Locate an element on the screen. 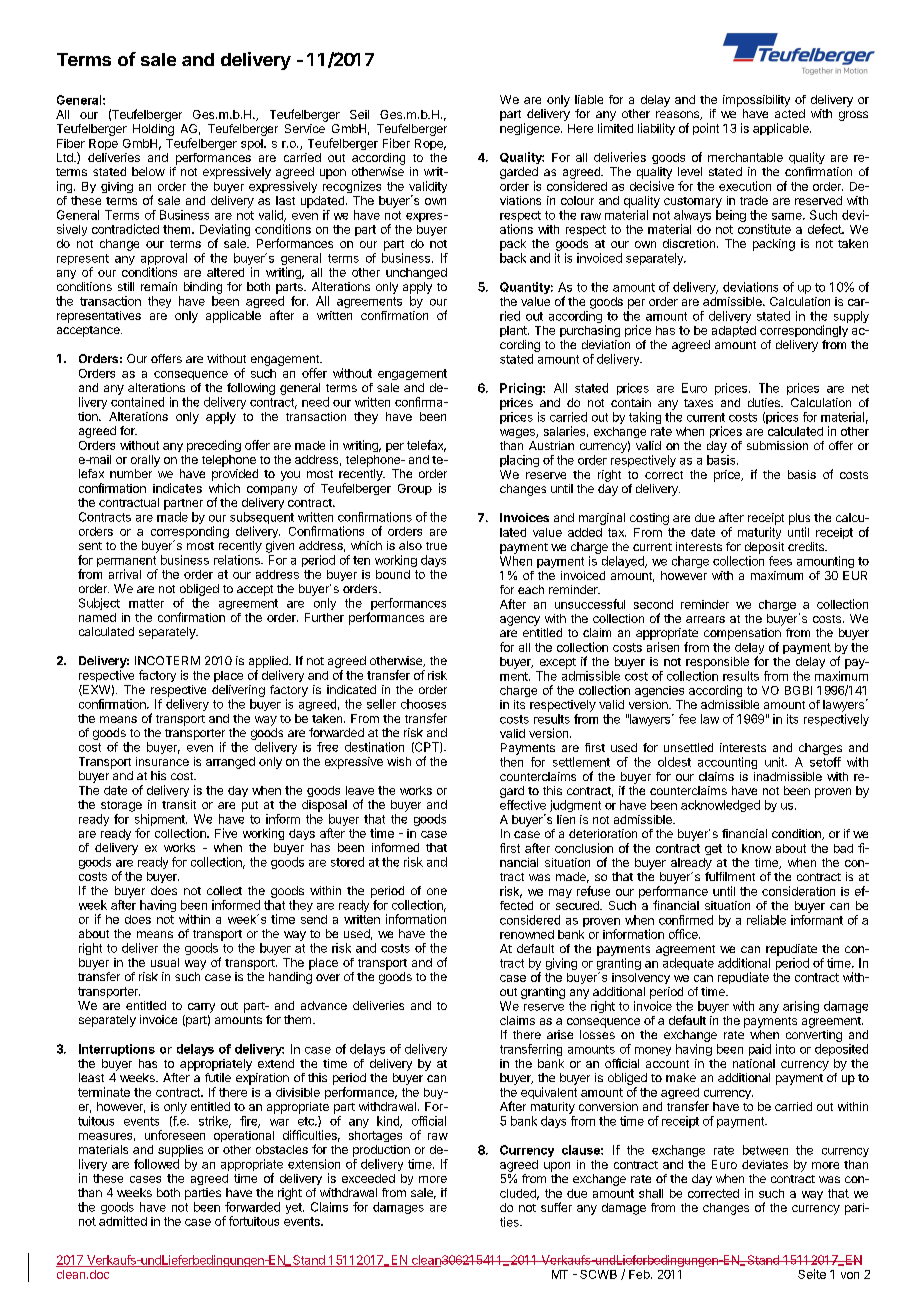 The height and width of the screenshot is (1308, 924). negligence is located at coordinates (531, 129).
